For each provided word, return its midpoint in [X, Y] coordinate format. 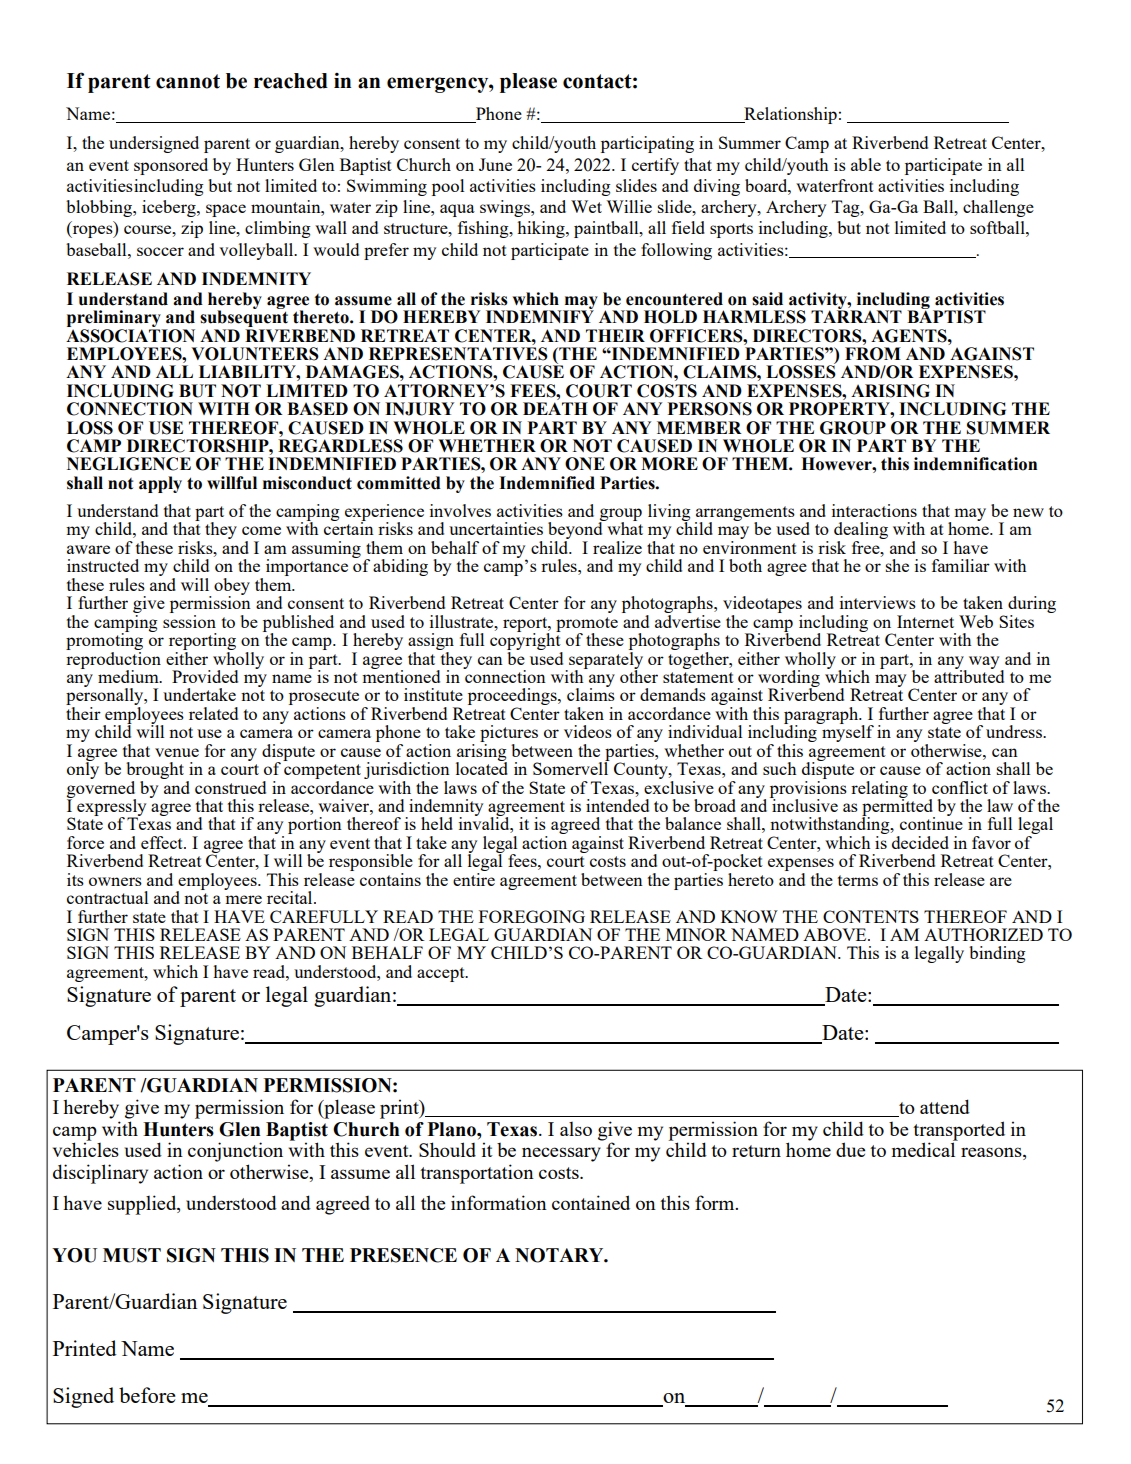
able [866, 164]
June [495, 164]
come [261, 530]
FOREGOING [532, 916]
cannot [188, 81]
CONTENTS [871, 916]
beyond [576, 531]
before [147, 1395]
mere [243, 899]
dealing [861, 532]
